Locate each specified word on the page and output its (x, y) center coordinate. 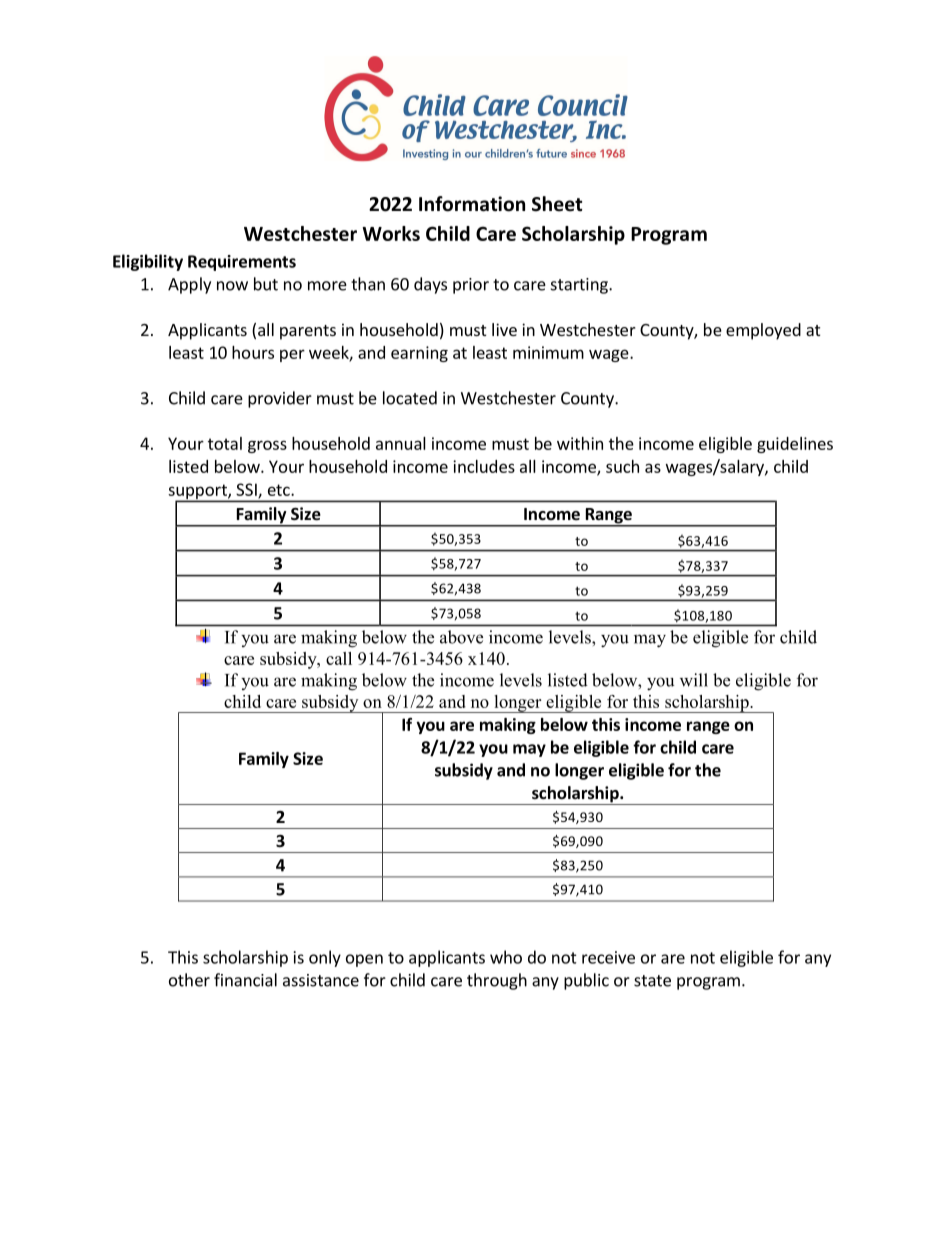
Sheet (557, 204)
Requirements (242, 263)
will (694, 680)
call (339, 658)
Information (472, 204)
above (461, 637)
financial (245, 980)
